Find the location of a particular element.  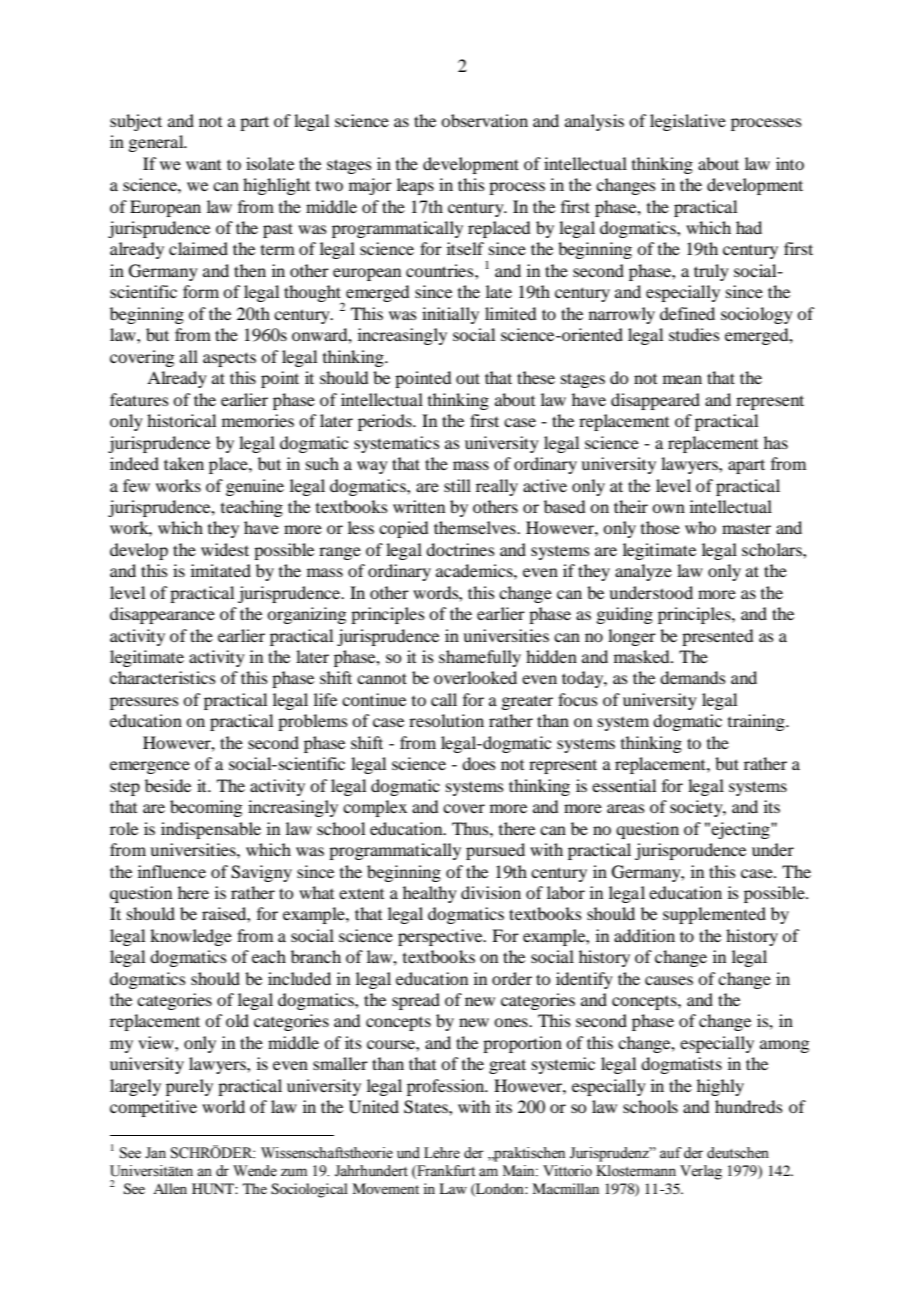

areas is located at coordinates (626, 808).
